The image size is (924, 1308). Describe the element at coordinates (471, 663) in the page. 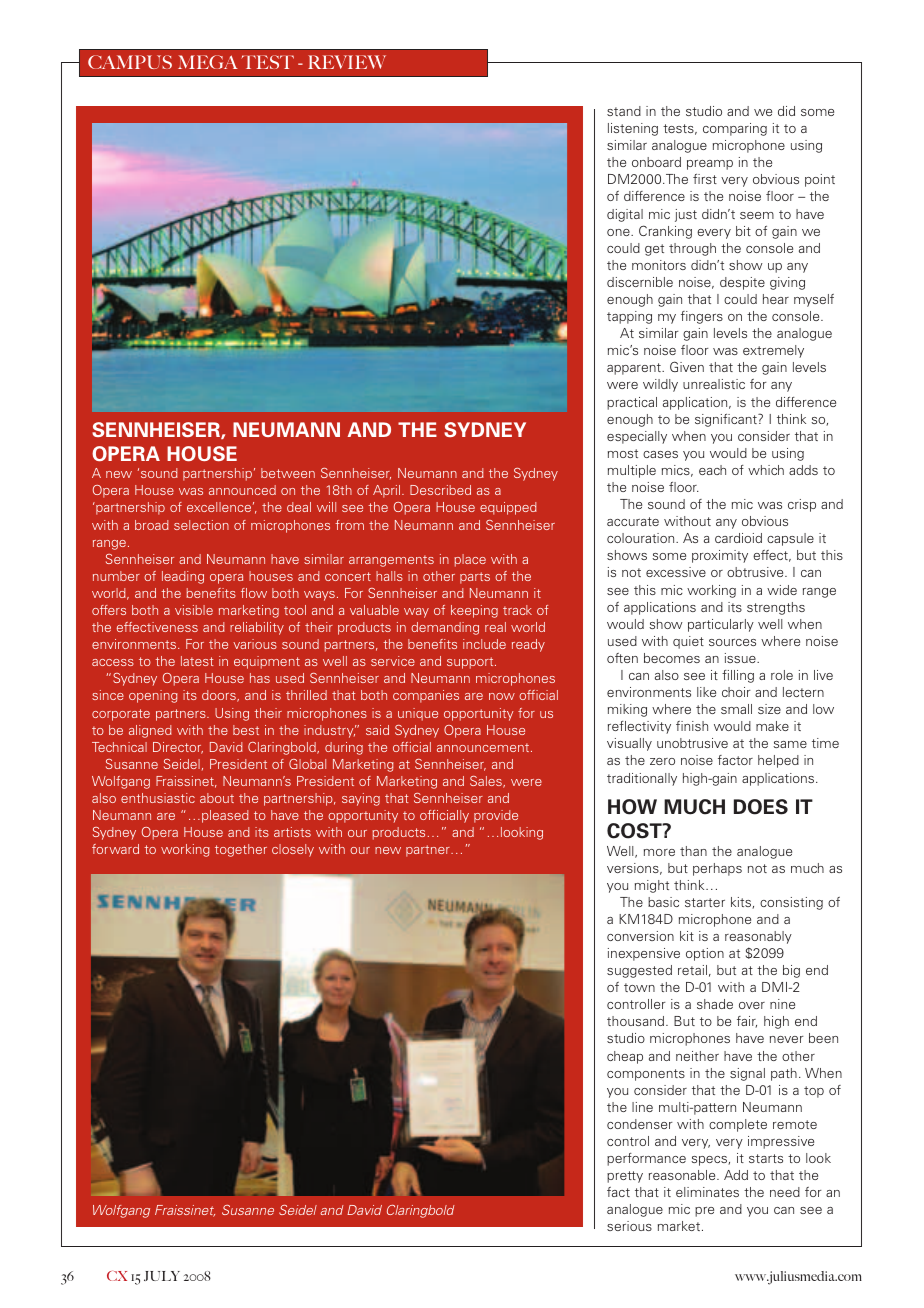

I see `support` at that location.
